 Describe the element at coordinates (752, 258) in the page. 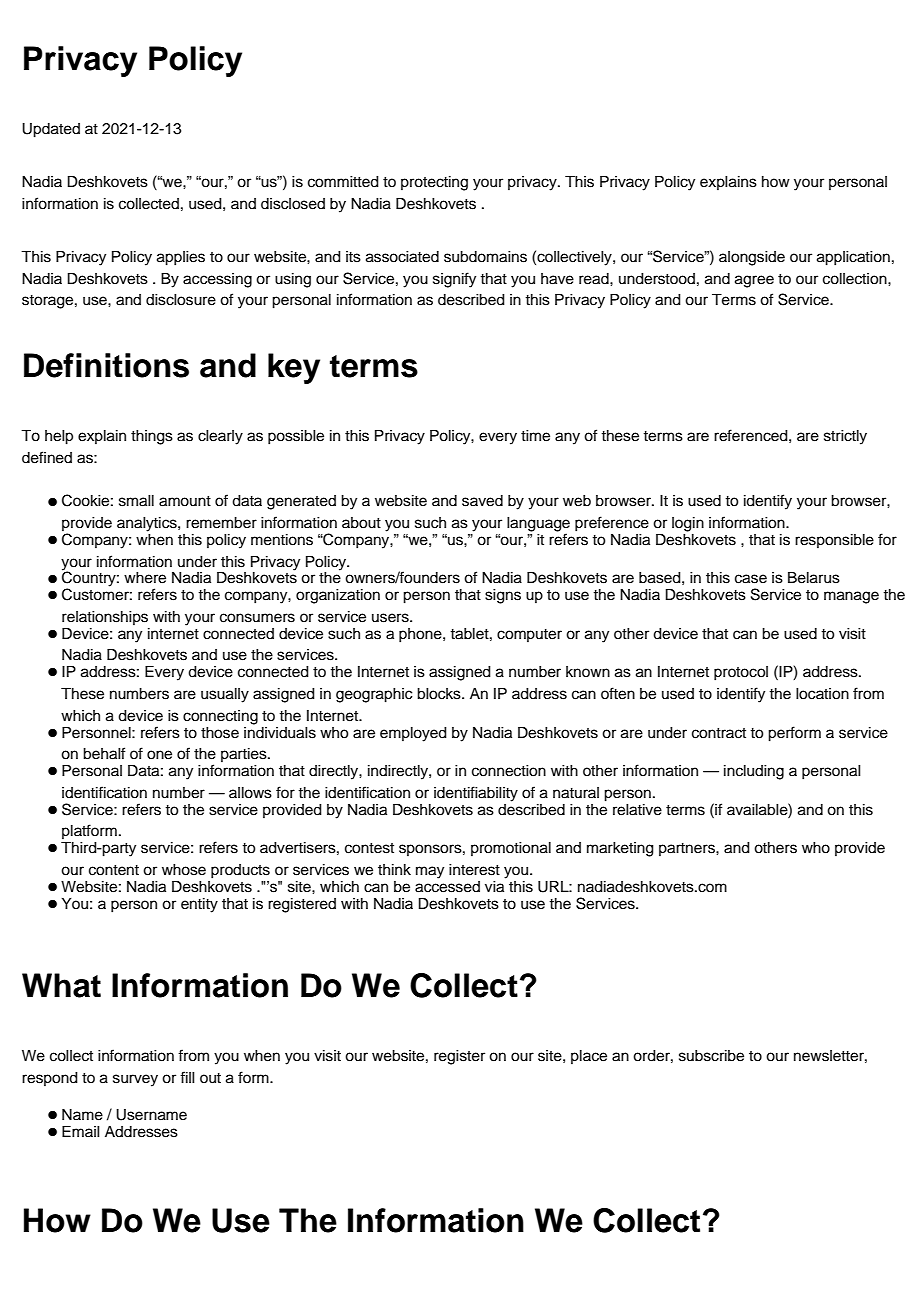

I see `alongside` at that location.
